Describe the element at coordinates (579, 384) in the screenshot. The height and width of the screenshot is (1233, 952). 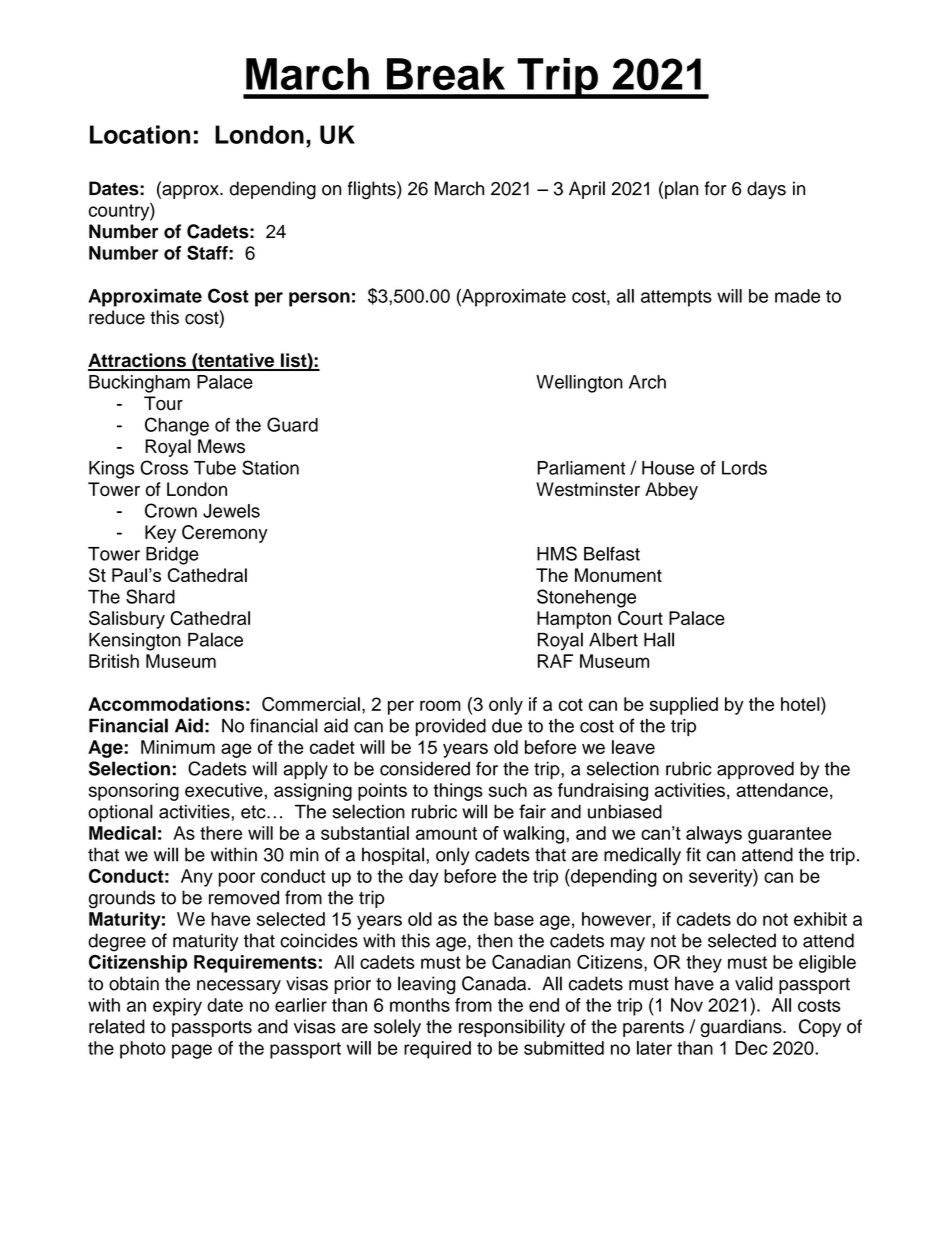
I see `Wellington` at that location.
